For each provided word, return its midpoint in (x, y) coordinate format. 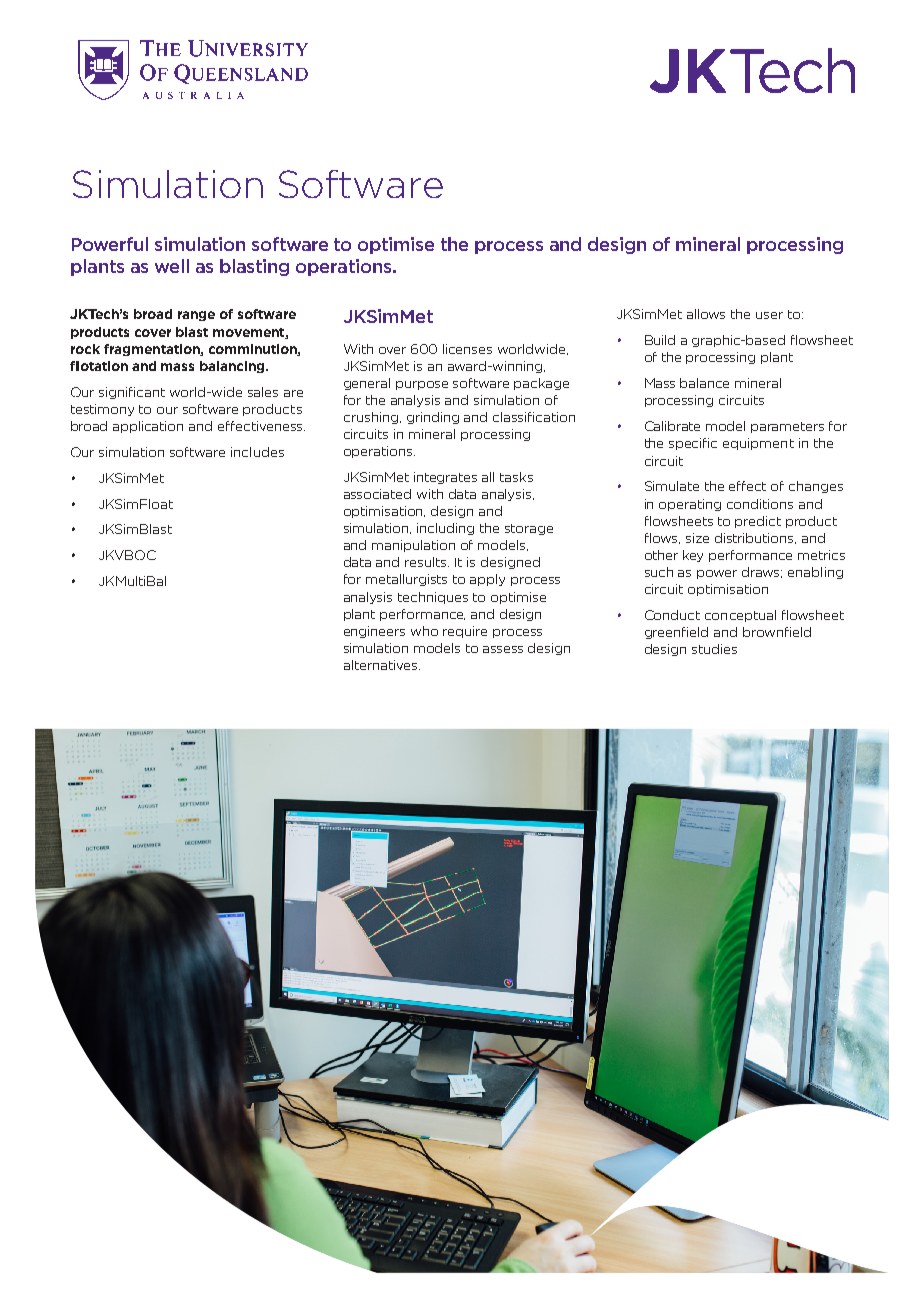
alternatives (382, 665)
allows (706, 314)
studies (714, 649)
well (172, 266)
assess (503, 649)
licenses (467, 349)
